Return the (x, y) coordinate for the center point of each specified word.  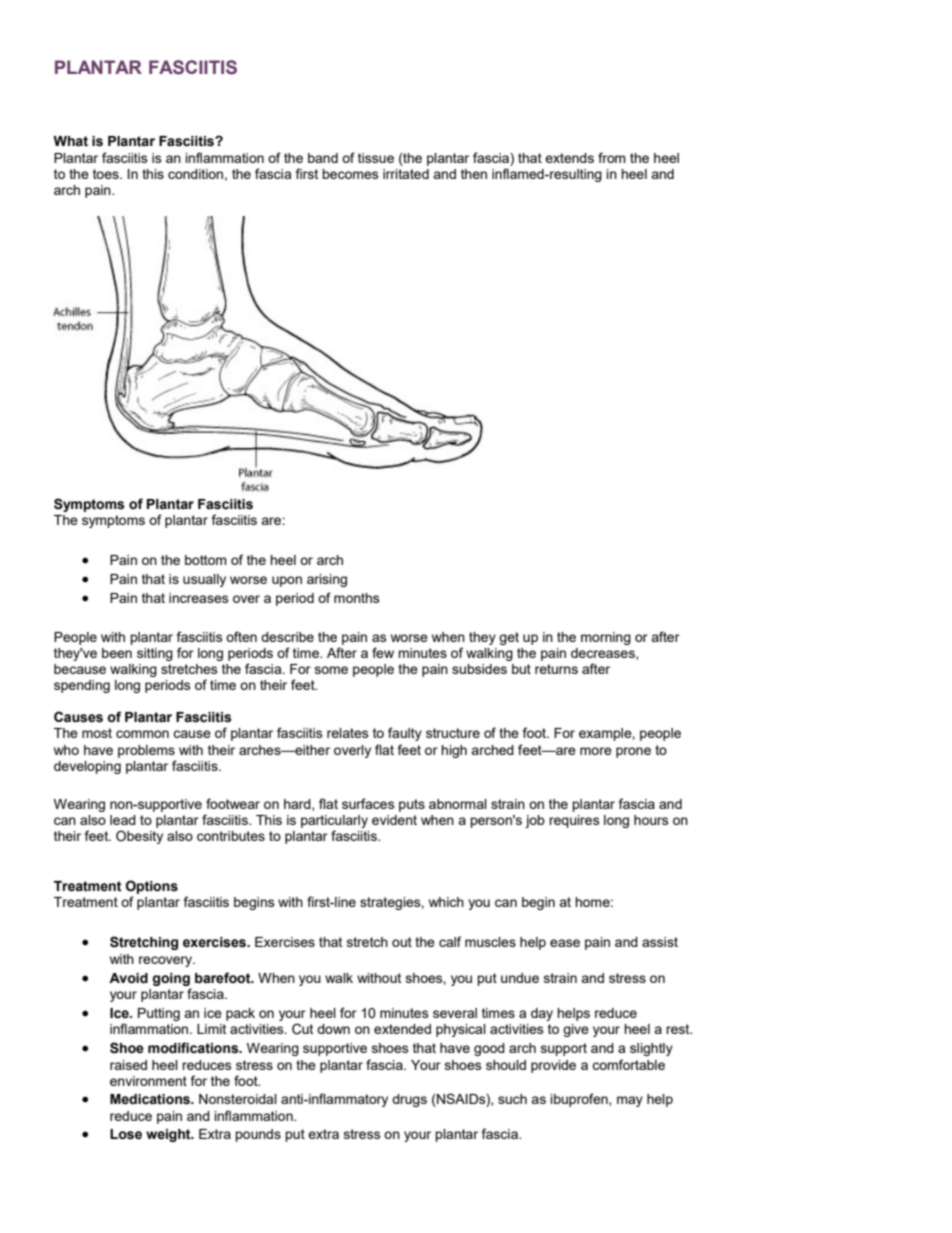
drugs (409, 1100)
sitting (155, 654)
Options (152, 887)
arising (327, 580)
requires (574, 821)
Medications (151, 1099)
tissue (376, 158)
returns (556, 669)
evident (394, 820)
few (383, 652)
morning (606, 638)
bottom (206, 560)
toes (107, 174)
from (612, 157)
